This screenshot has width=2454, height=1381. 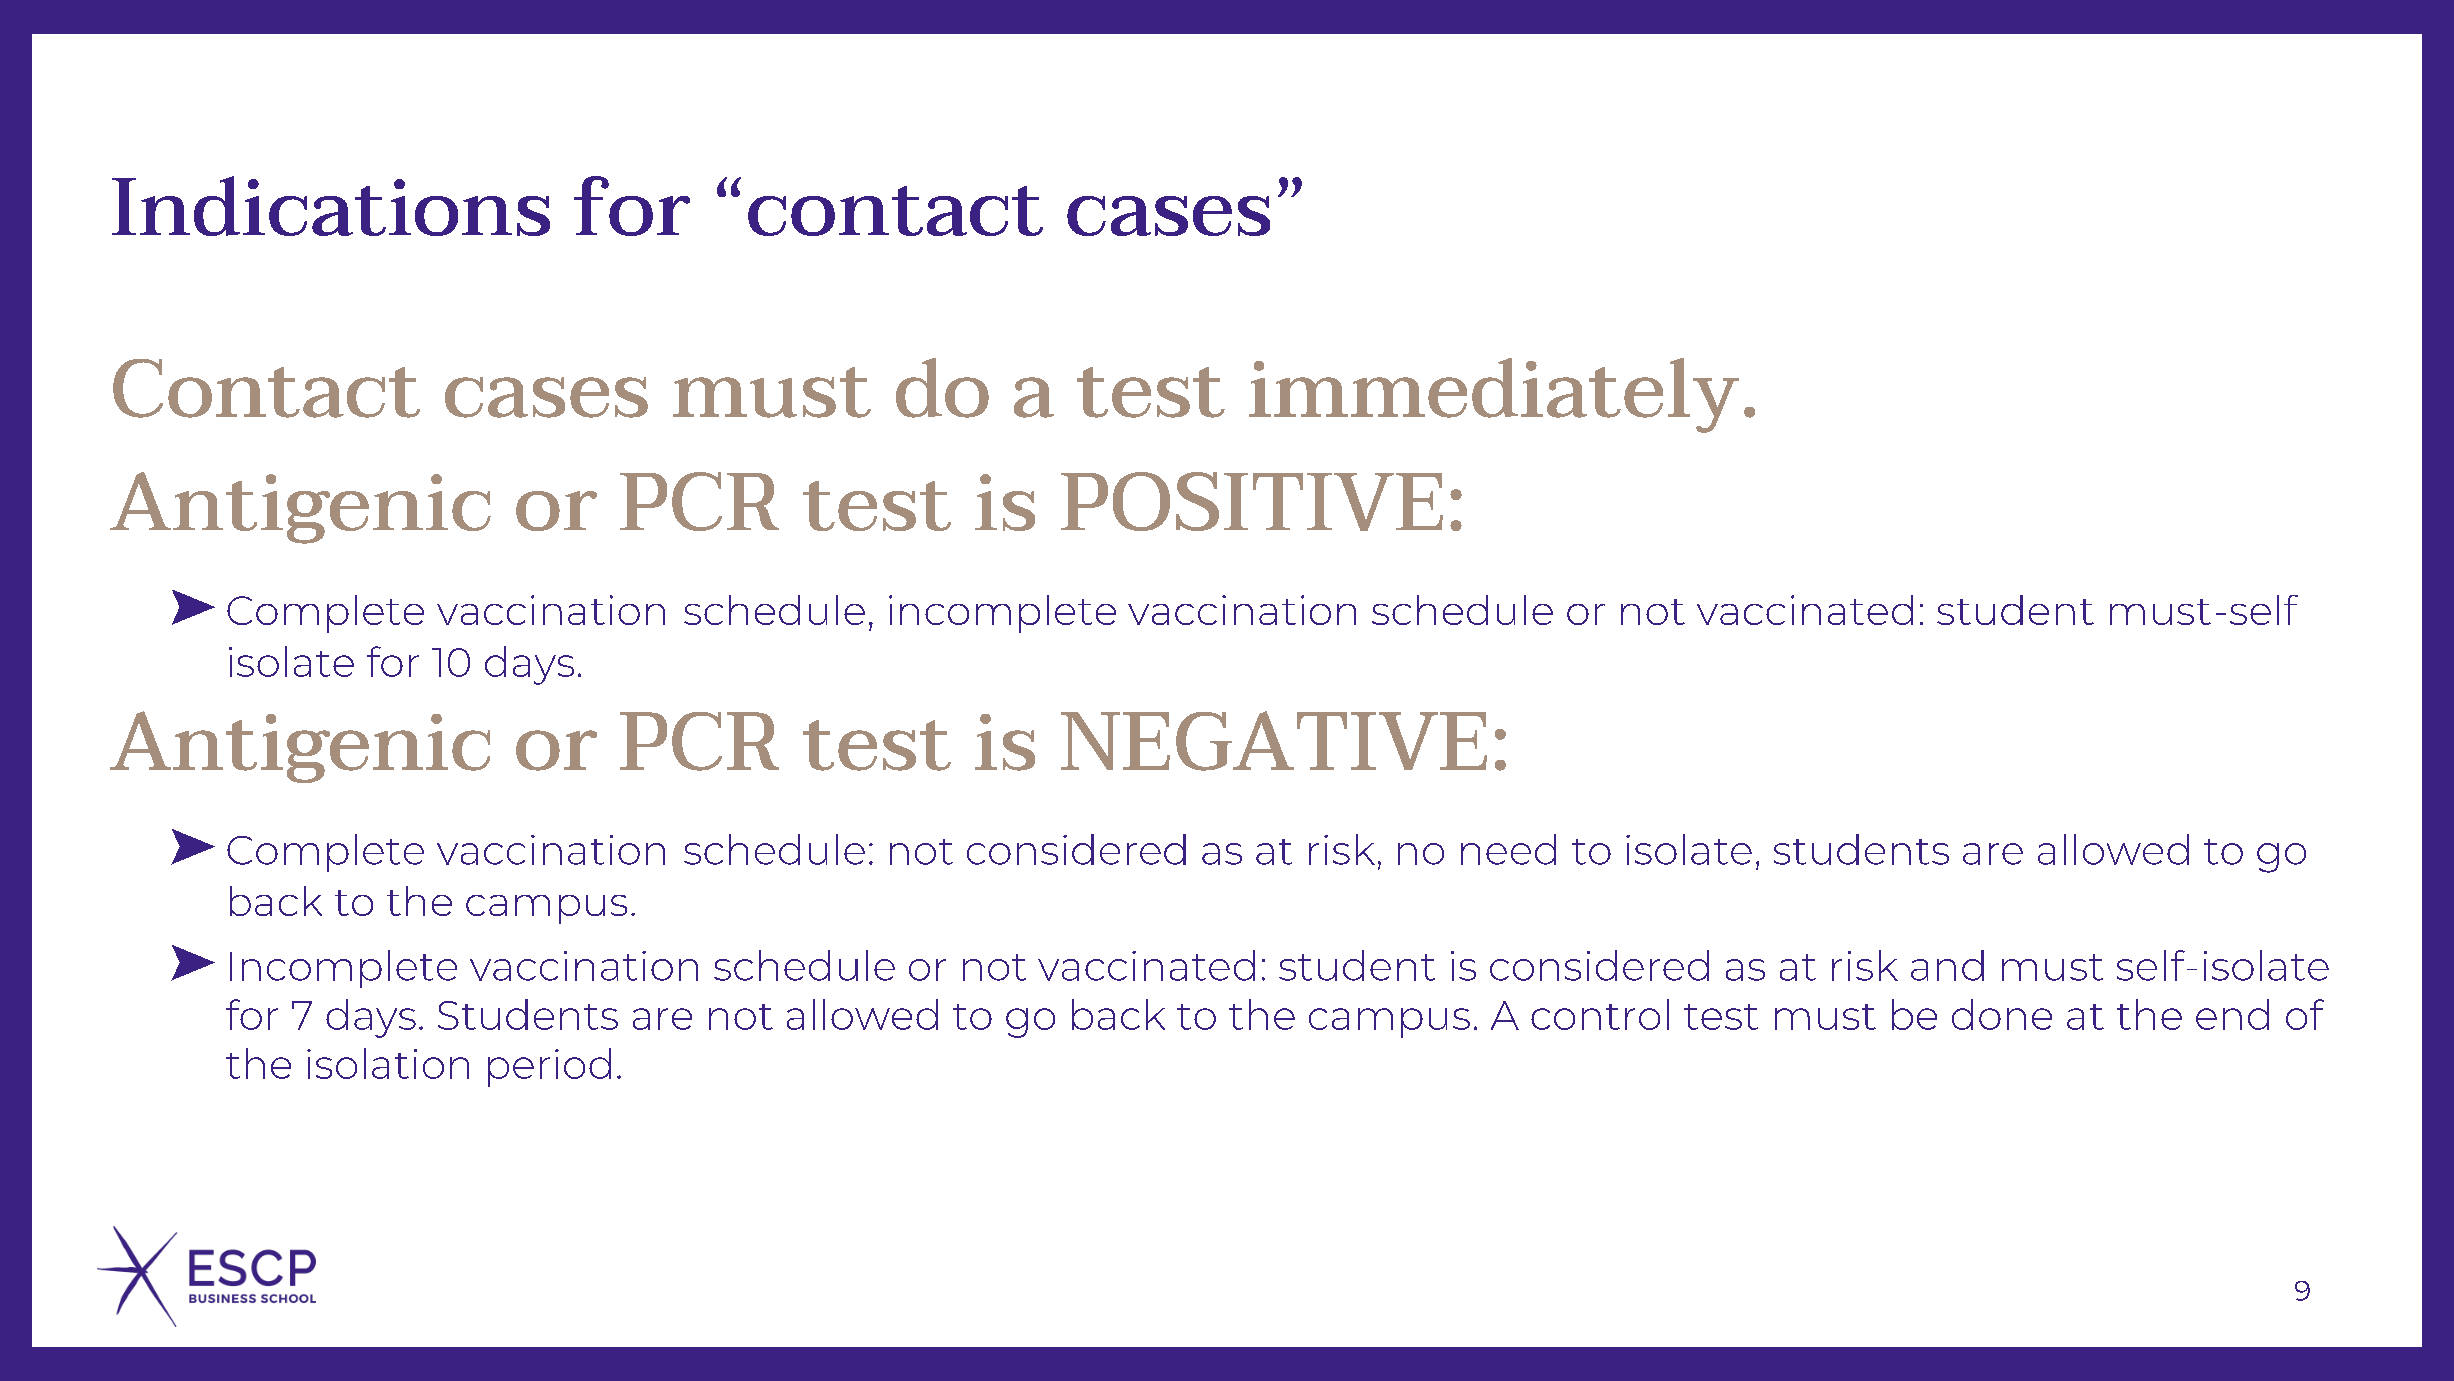 I want to click on need, so click(x=1508, y=849).
